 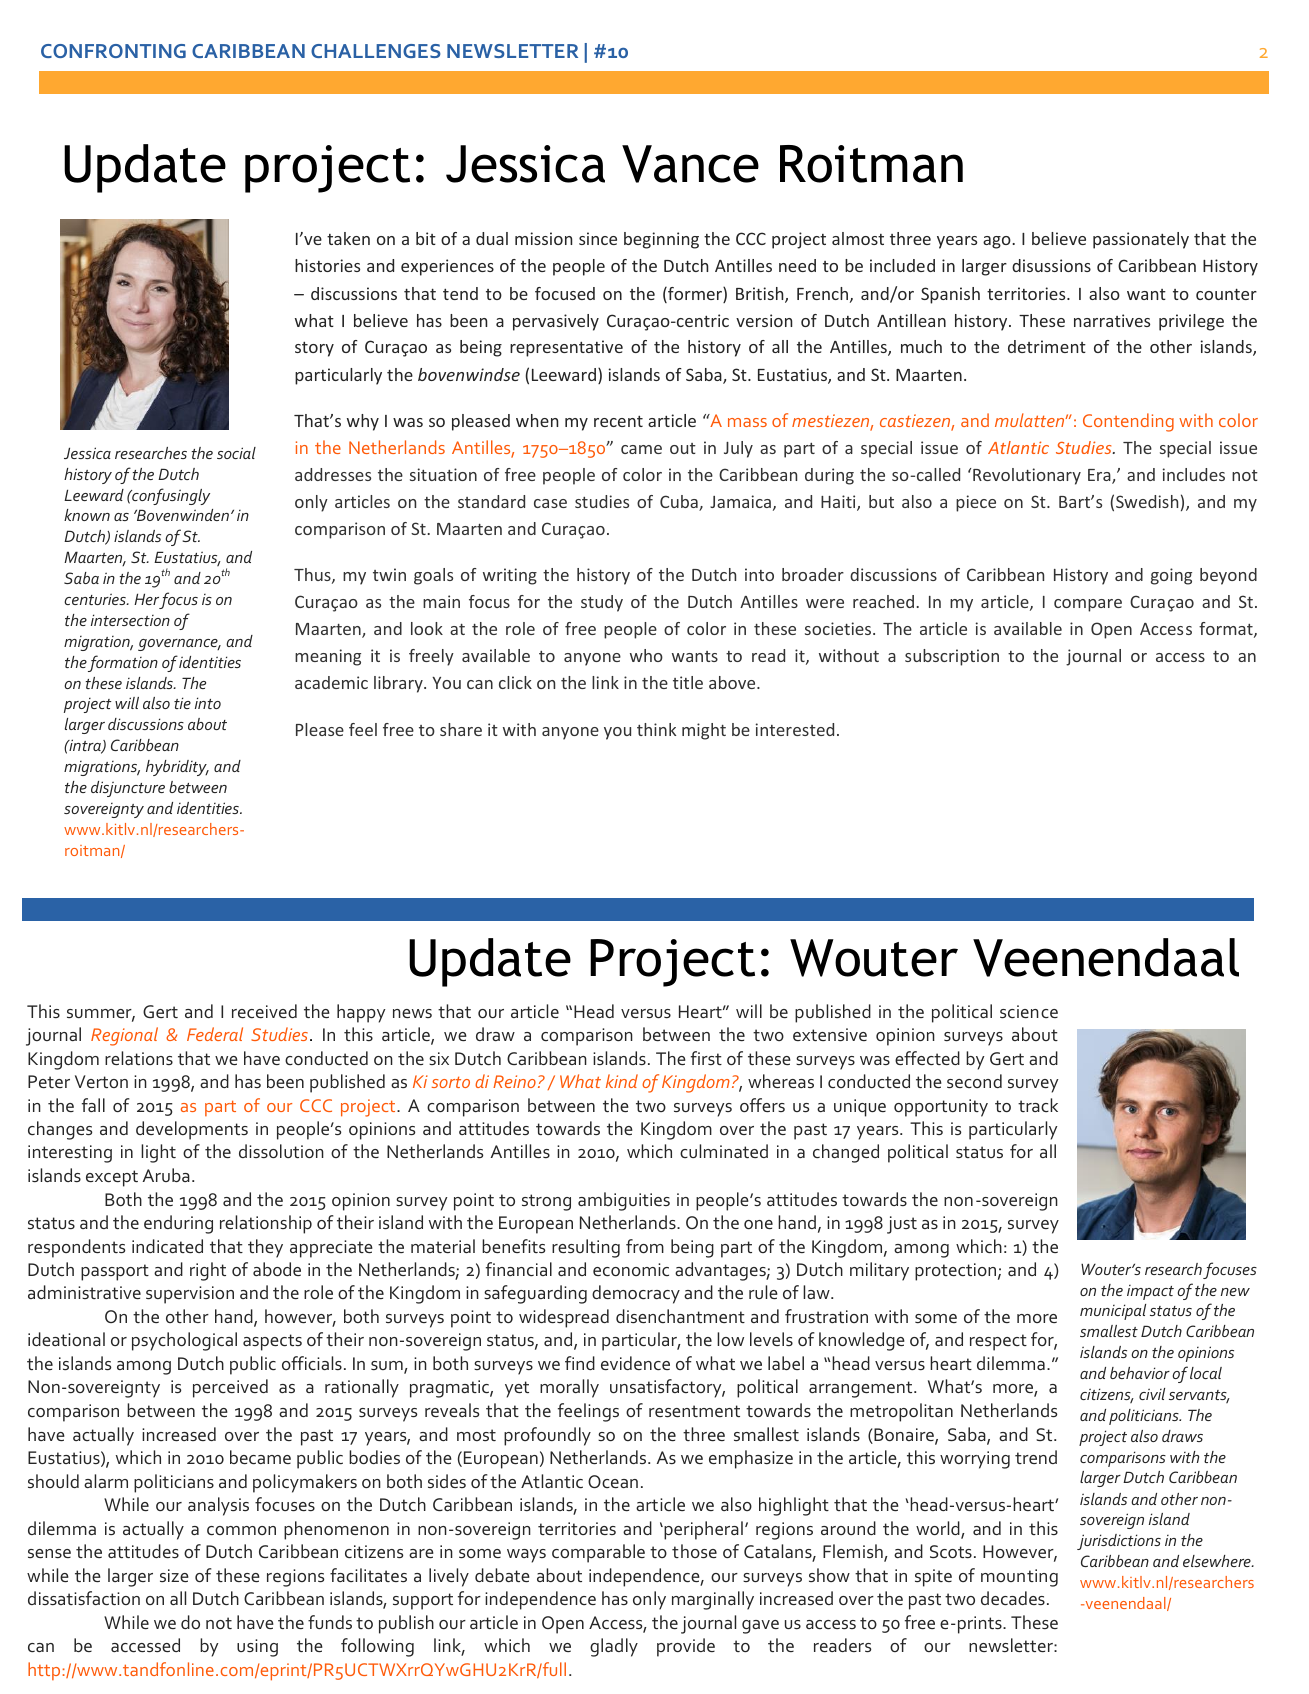 I want to click on CONFRONTING, so click(x=113, y=51).
